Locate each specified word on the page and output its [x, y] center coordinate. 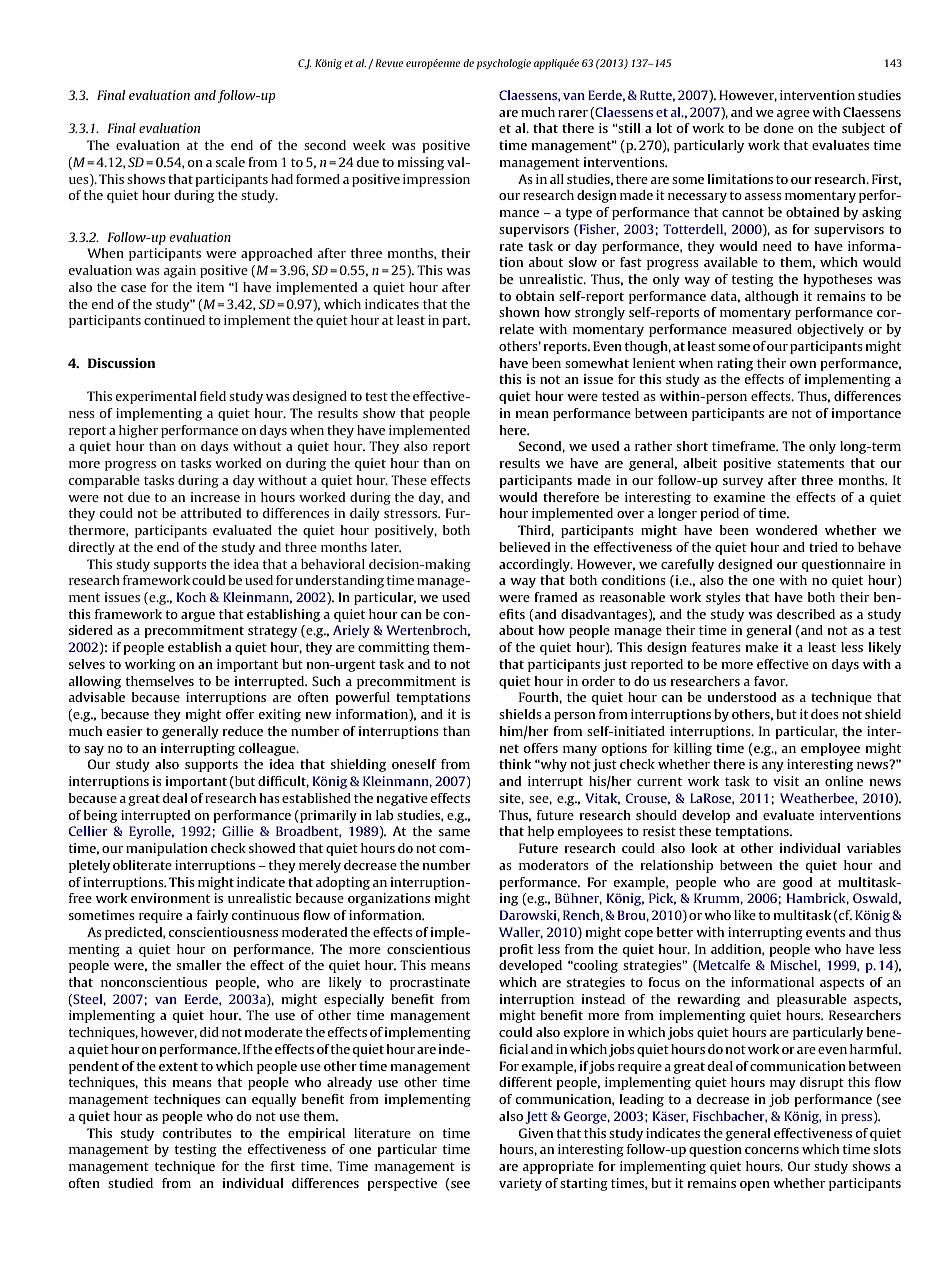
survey [743, 483]
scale [230, 162]
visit [786, 781]
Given [536, 1133]
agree [793, 115]
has [270, 798]
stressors [412, 513]
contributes [197, 1133]
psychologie [503, 64]
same [454, 832]
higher [138, 431]
